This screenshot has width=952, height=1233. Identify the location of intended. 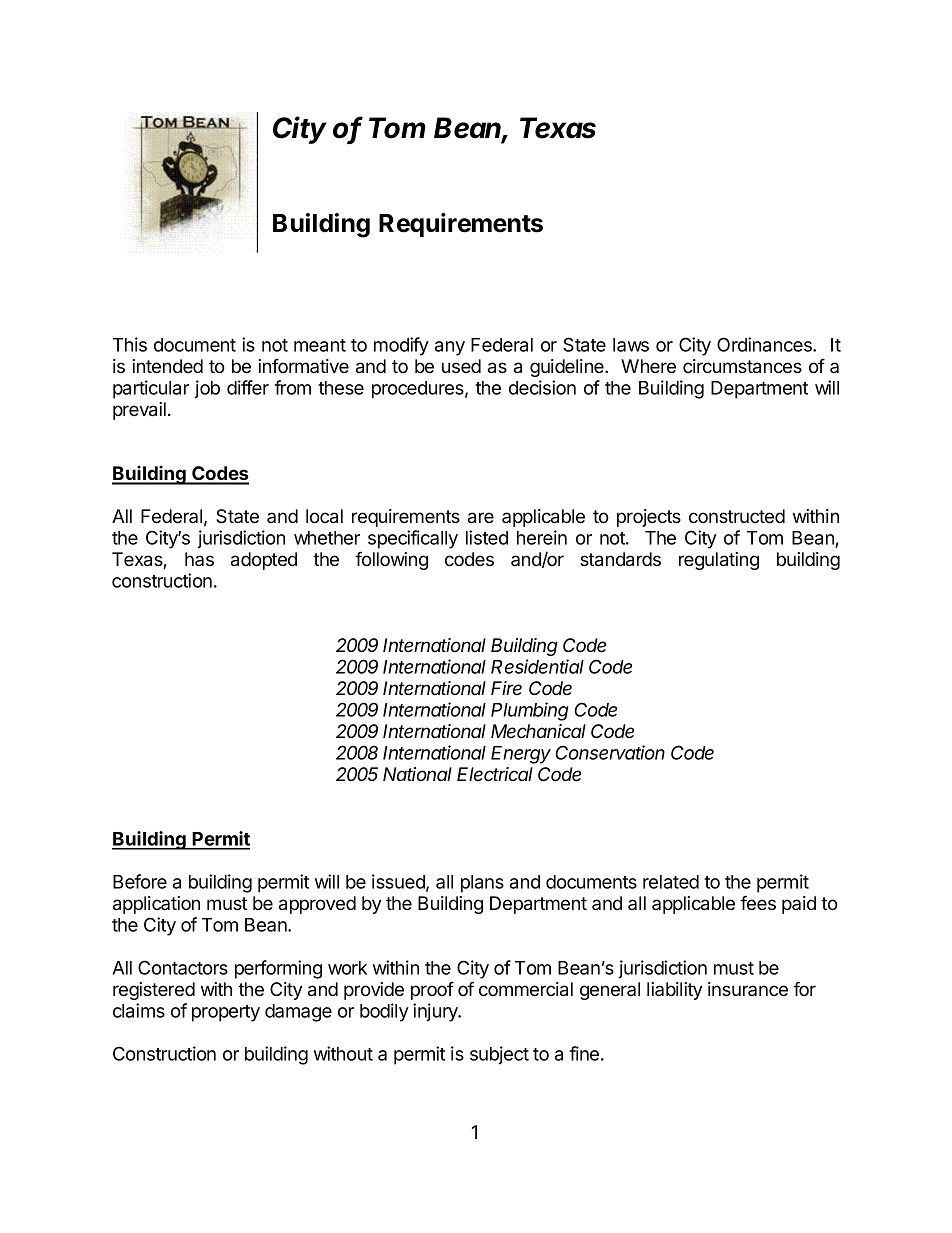
(167, 366).
